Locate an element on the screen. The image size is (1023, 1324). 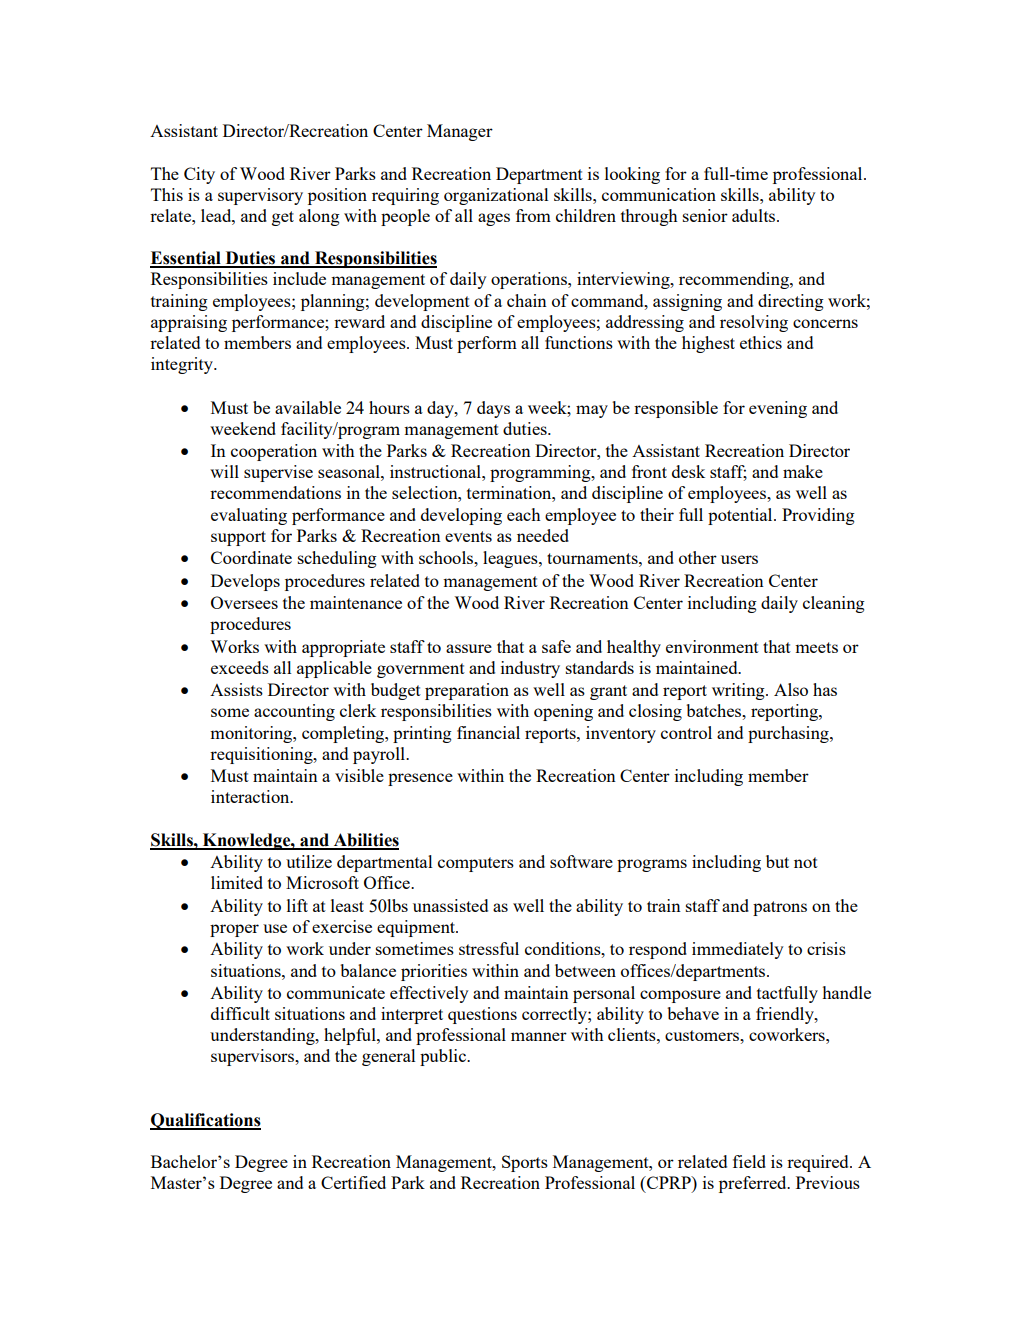
Sports is located at coordinates (525, 1163).
